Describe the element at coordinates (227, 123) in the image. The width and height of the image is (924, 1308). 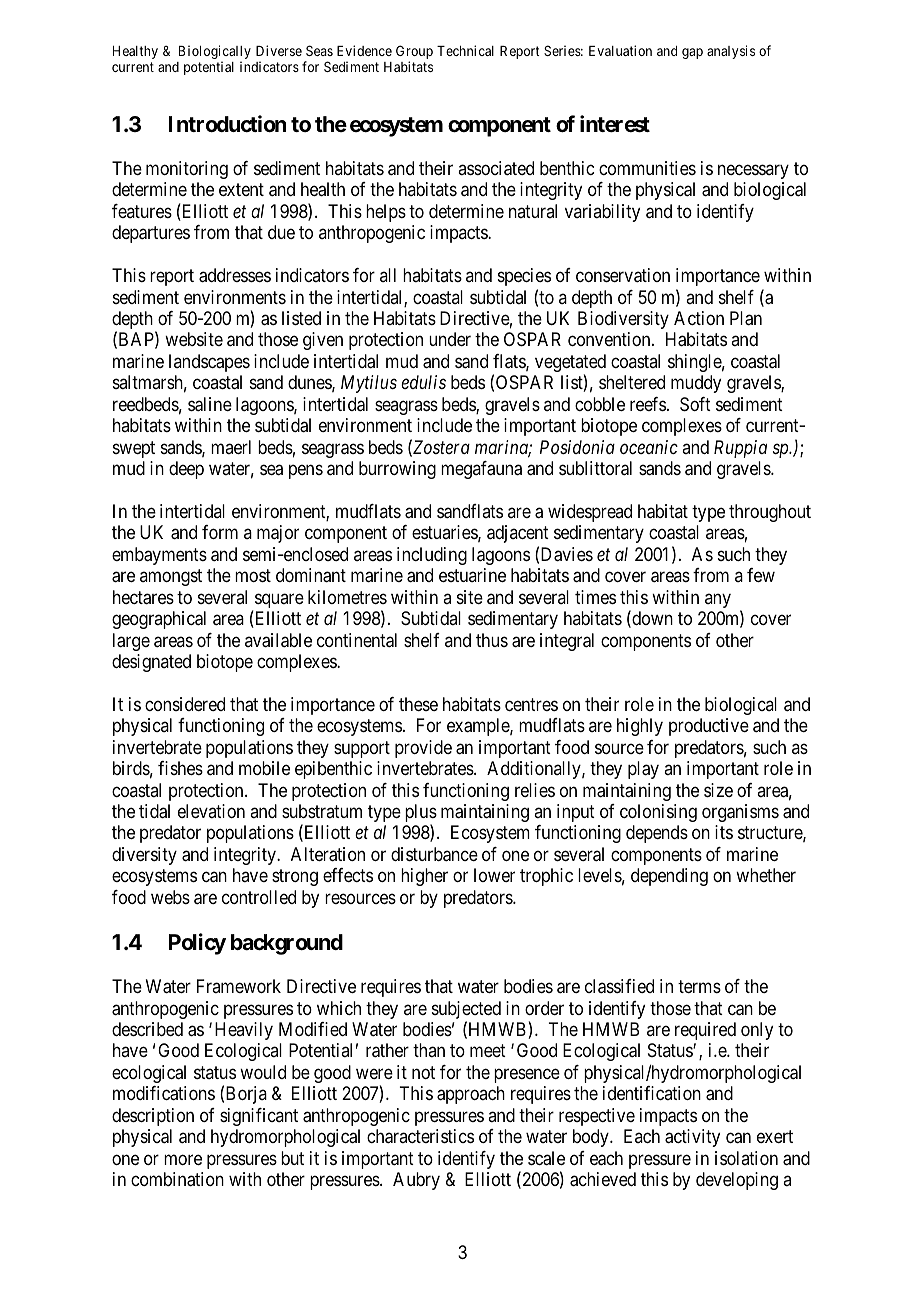
I see `Introduction` at that location.
